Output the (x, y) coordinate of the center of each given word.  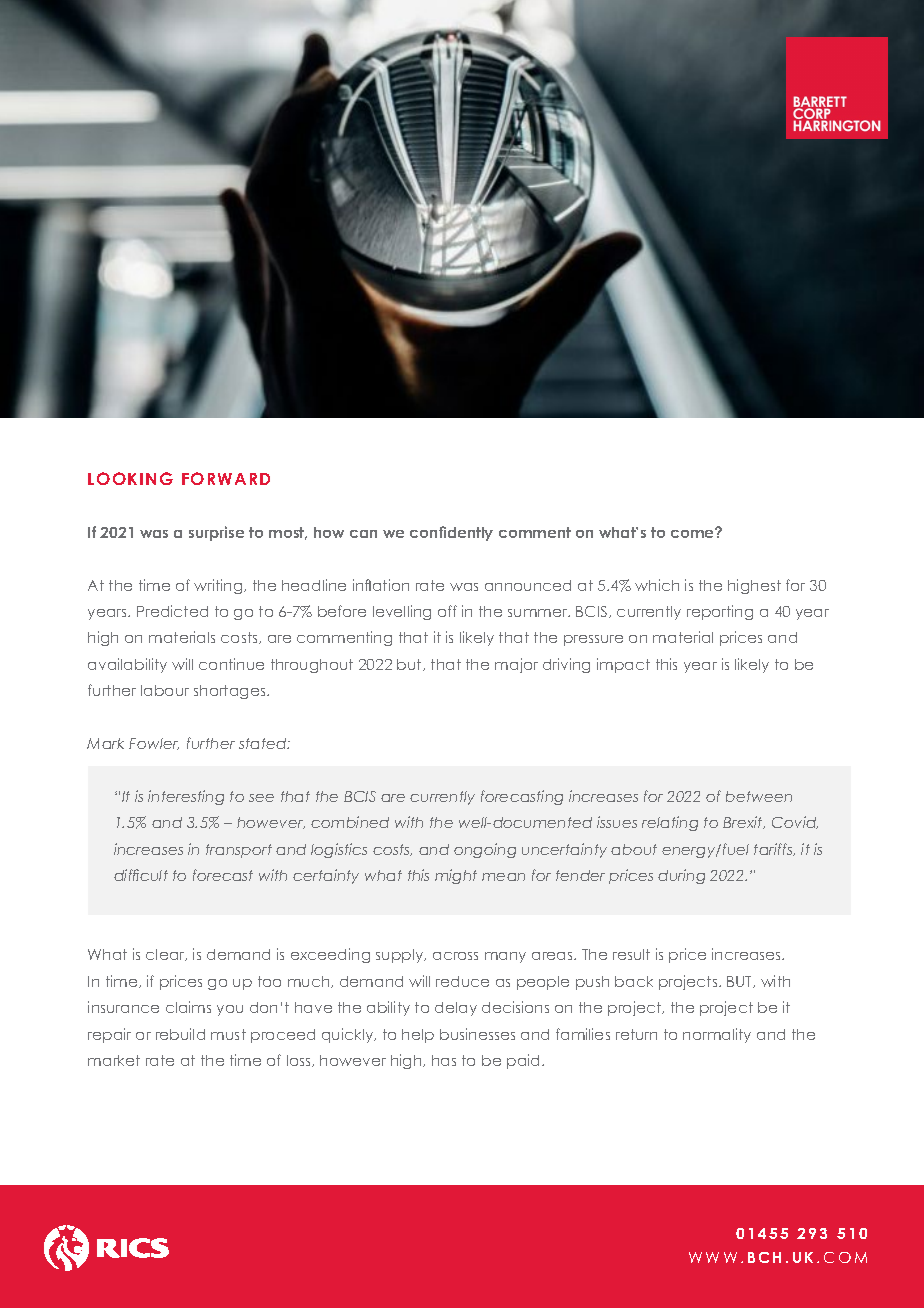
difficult (141, 875)
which (657, 585)
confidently (451, 533)
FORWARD (226, 478)
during (681, 876)
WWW (713, 1257)
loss (300, 1061)
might (456, 876)
